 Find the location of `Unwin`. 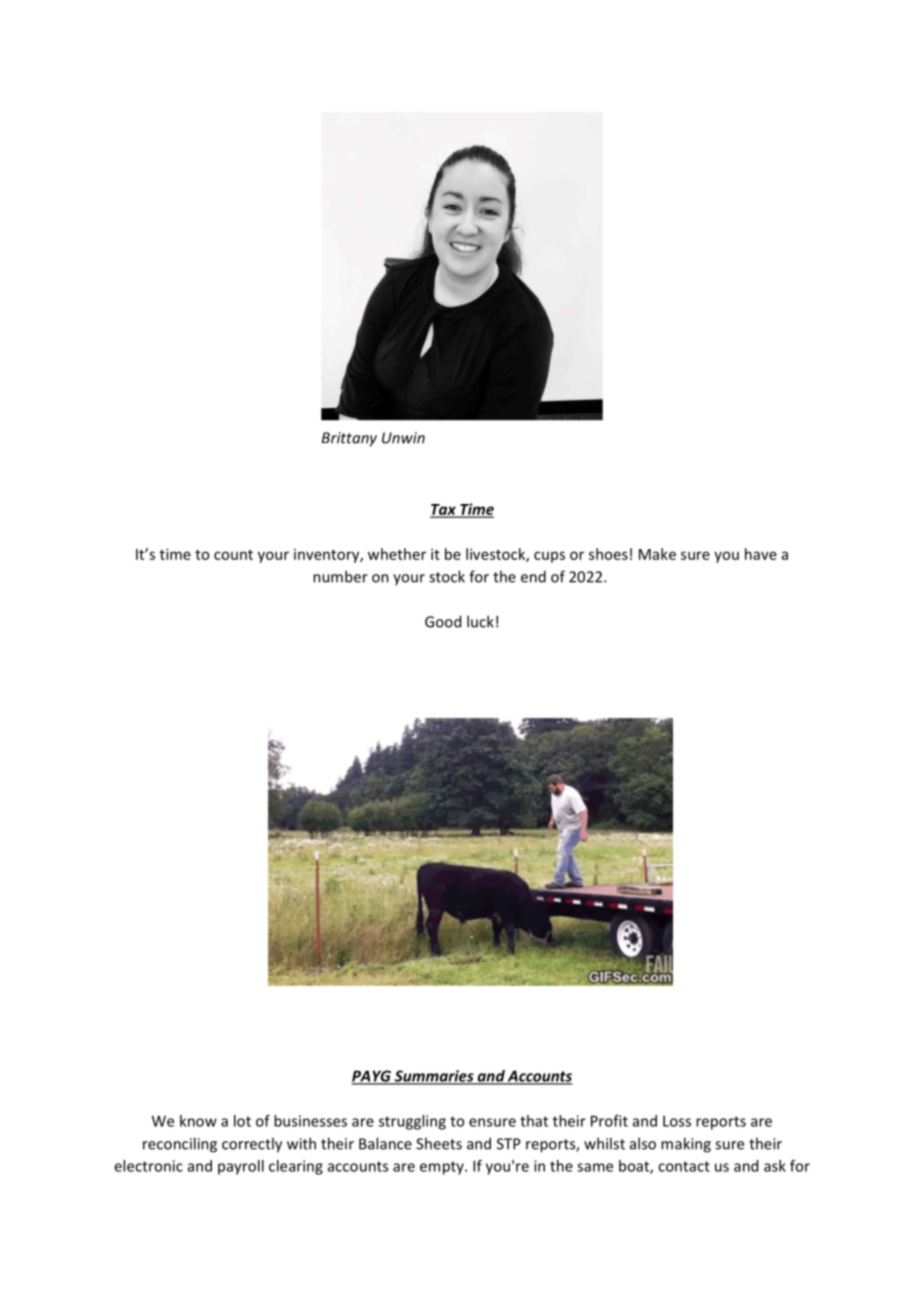

Unwin is located at coordinates (403, 438).
